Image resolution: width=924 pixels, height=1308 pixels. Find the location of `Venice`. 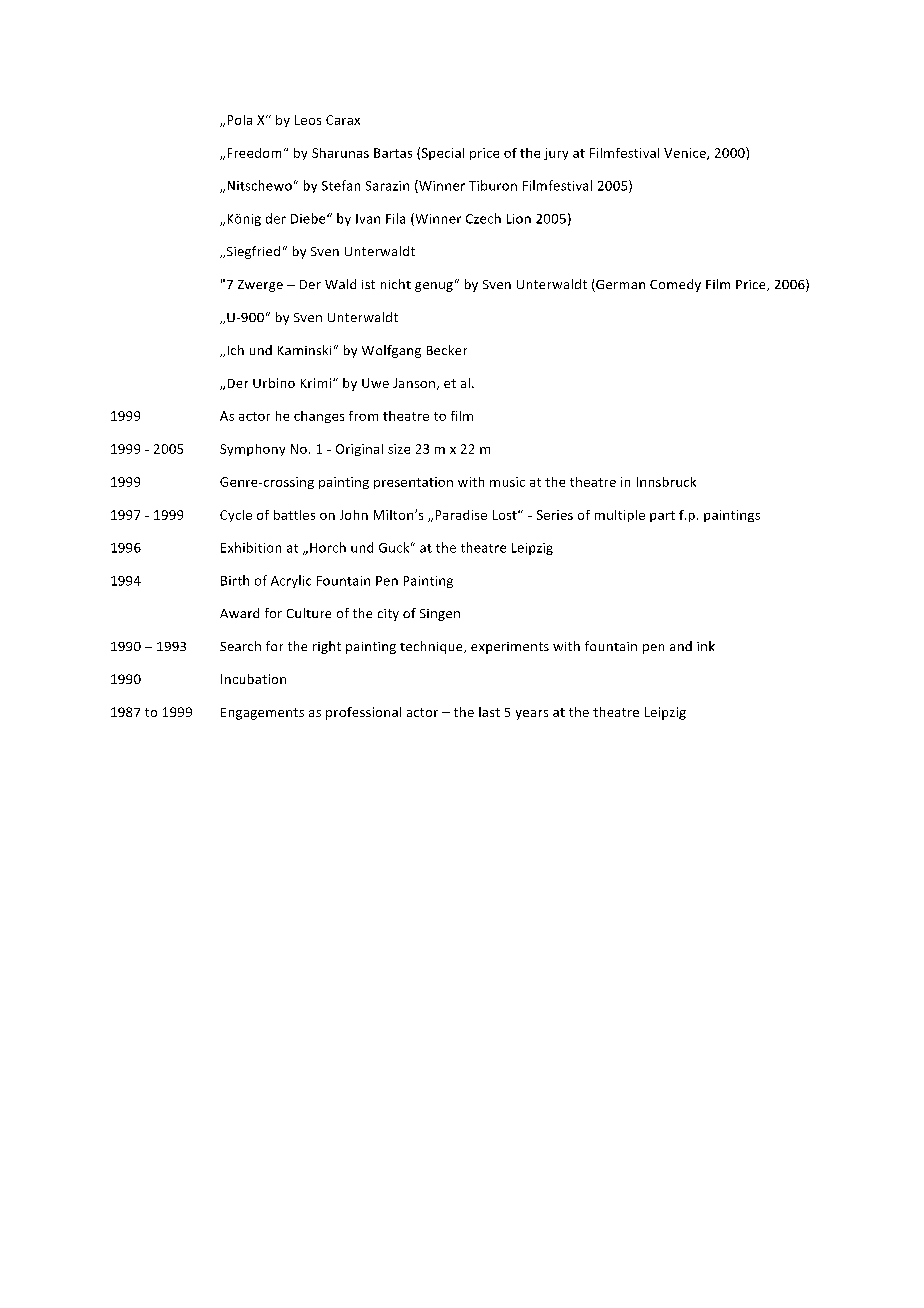

Venice is located at coordinates (686, 154).
